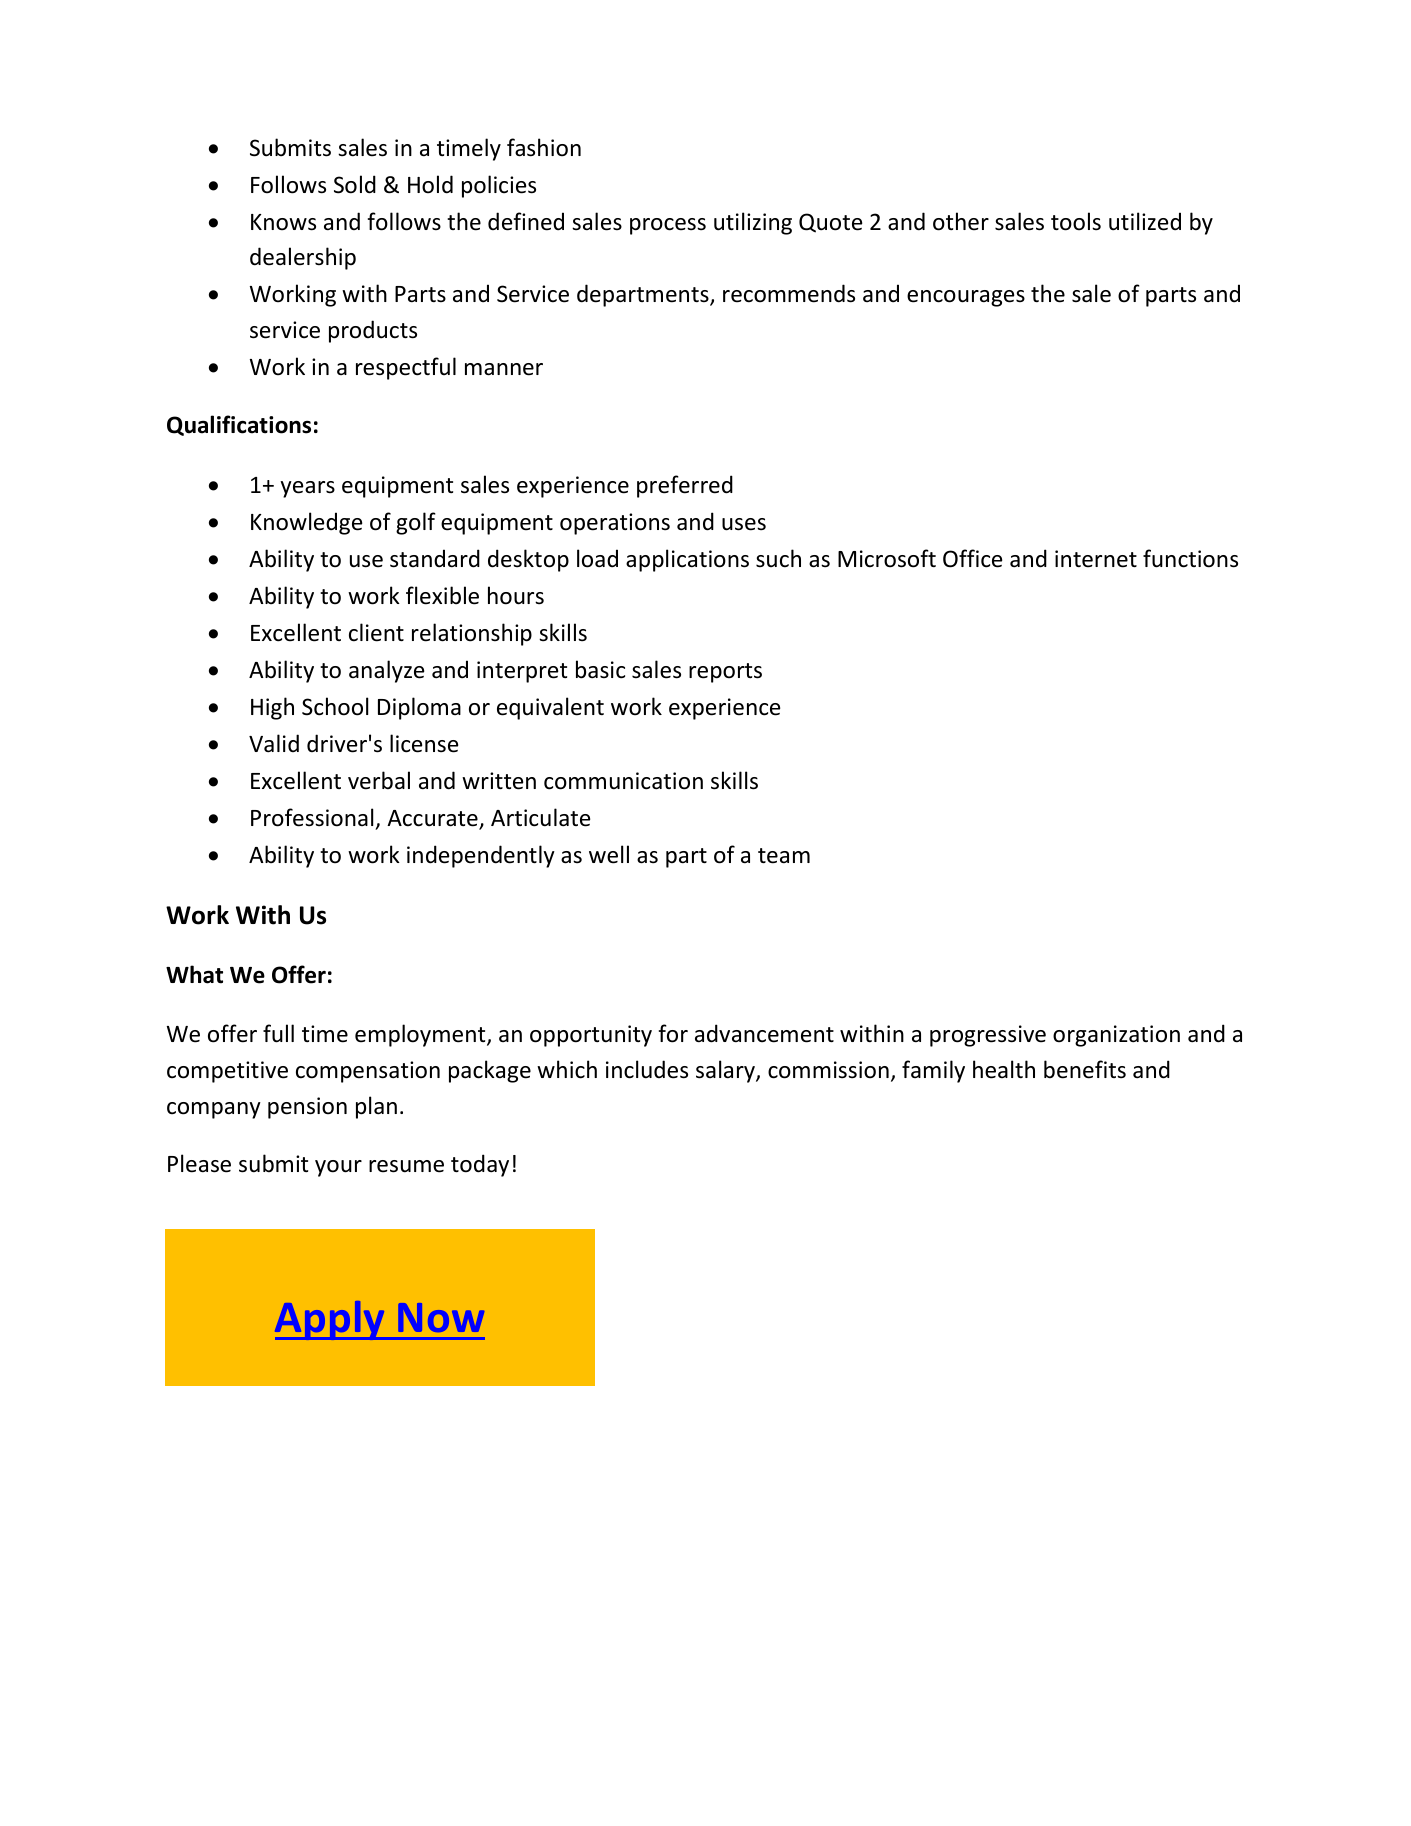 Image resolution: width=1411 pixels, height=1826 pixels. Describe the element at coordinates (623, 781) in the screenshot. I see `communication` at that location.
